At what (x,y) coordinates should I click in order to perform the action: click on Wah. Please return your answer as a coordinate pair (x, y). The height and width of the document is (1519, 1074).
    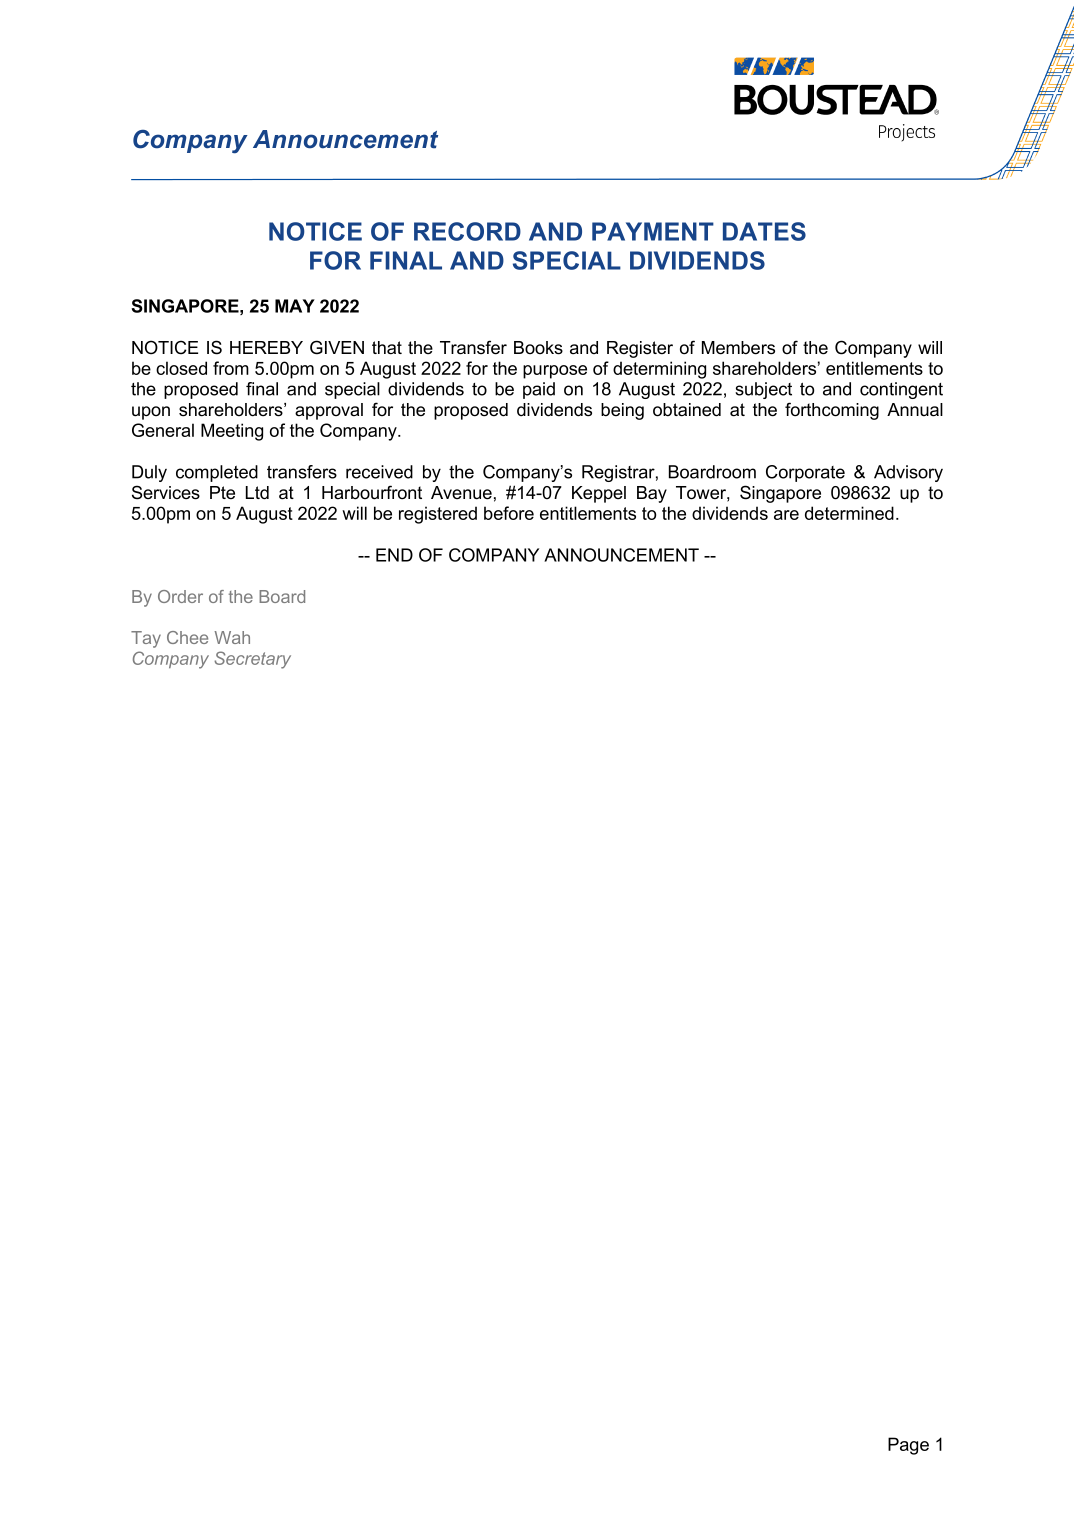
    Looking at the image, I should click on (232, 637).
